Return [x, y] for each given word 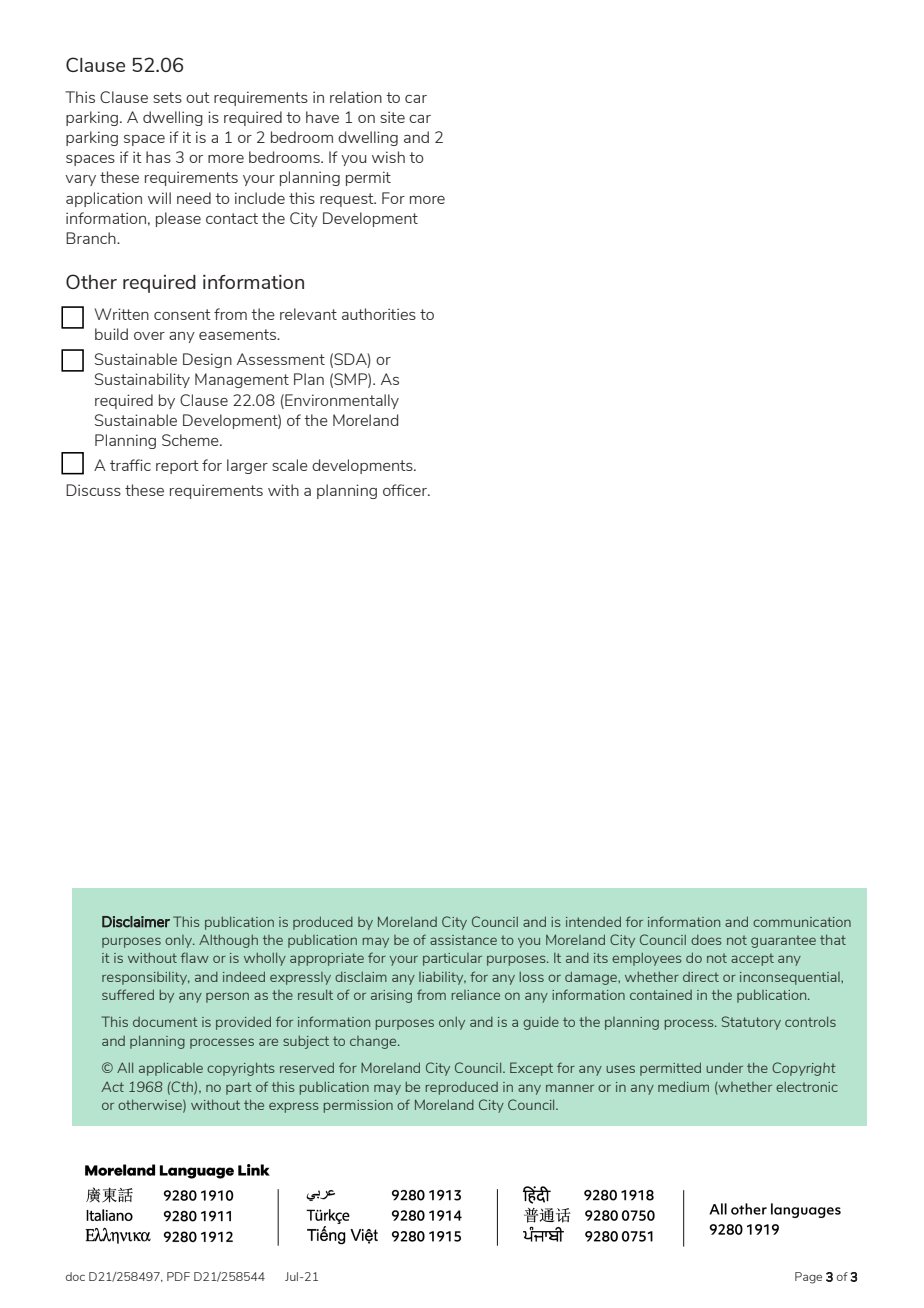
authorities [379, 314]
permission [358, 1106]
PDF [178, 1276]
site [392, 117]
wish [388, 157]
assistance [463, 940]
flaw [195, 957]
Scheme [191, 440]
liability [442, 978]
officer [406, 490]
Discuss [93, 490]
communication [802, 922]
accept [752, 959]
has [158, 157]
